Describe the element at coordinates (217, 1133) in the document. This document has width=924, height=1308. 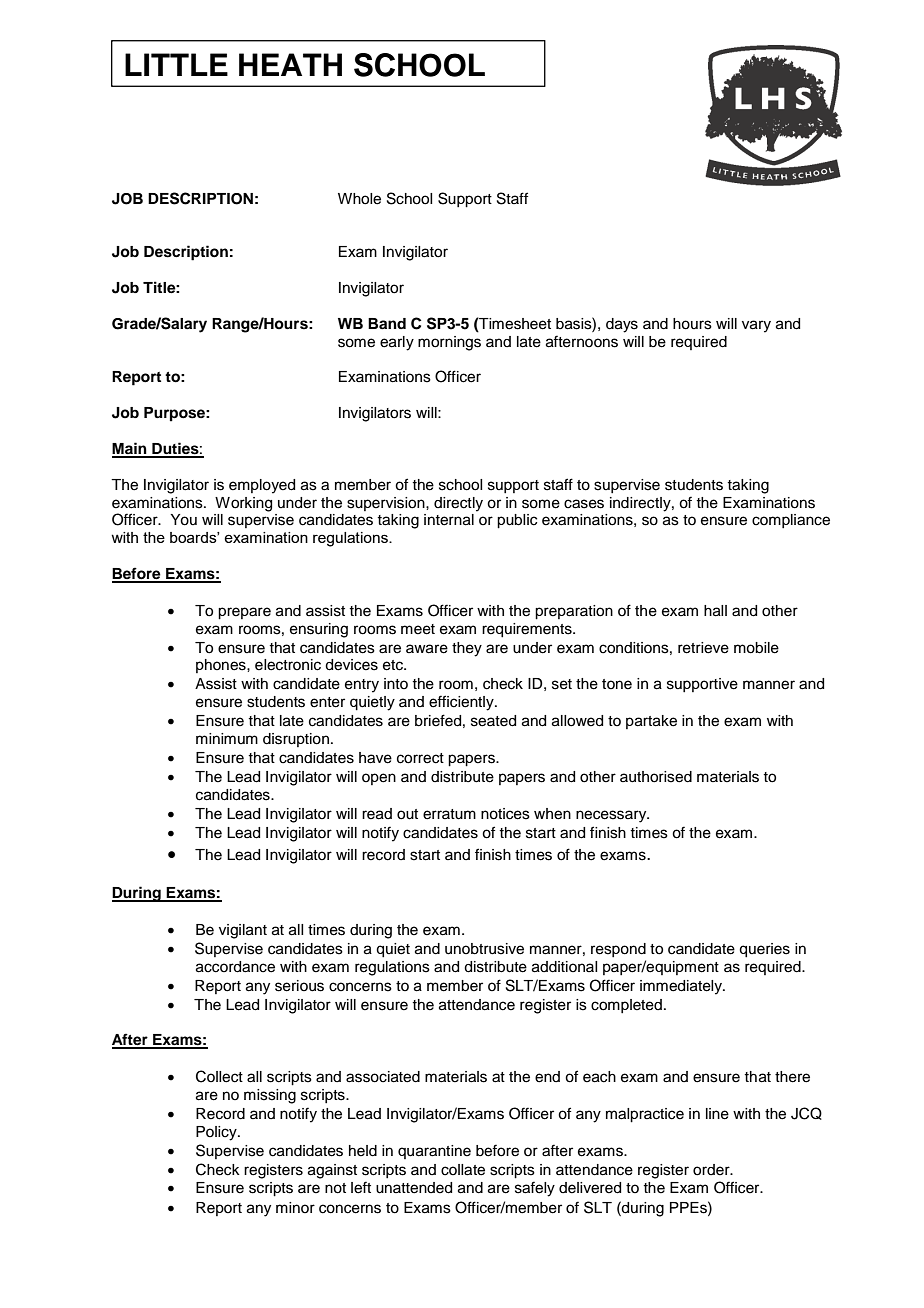
I see `Policy` at that location.
